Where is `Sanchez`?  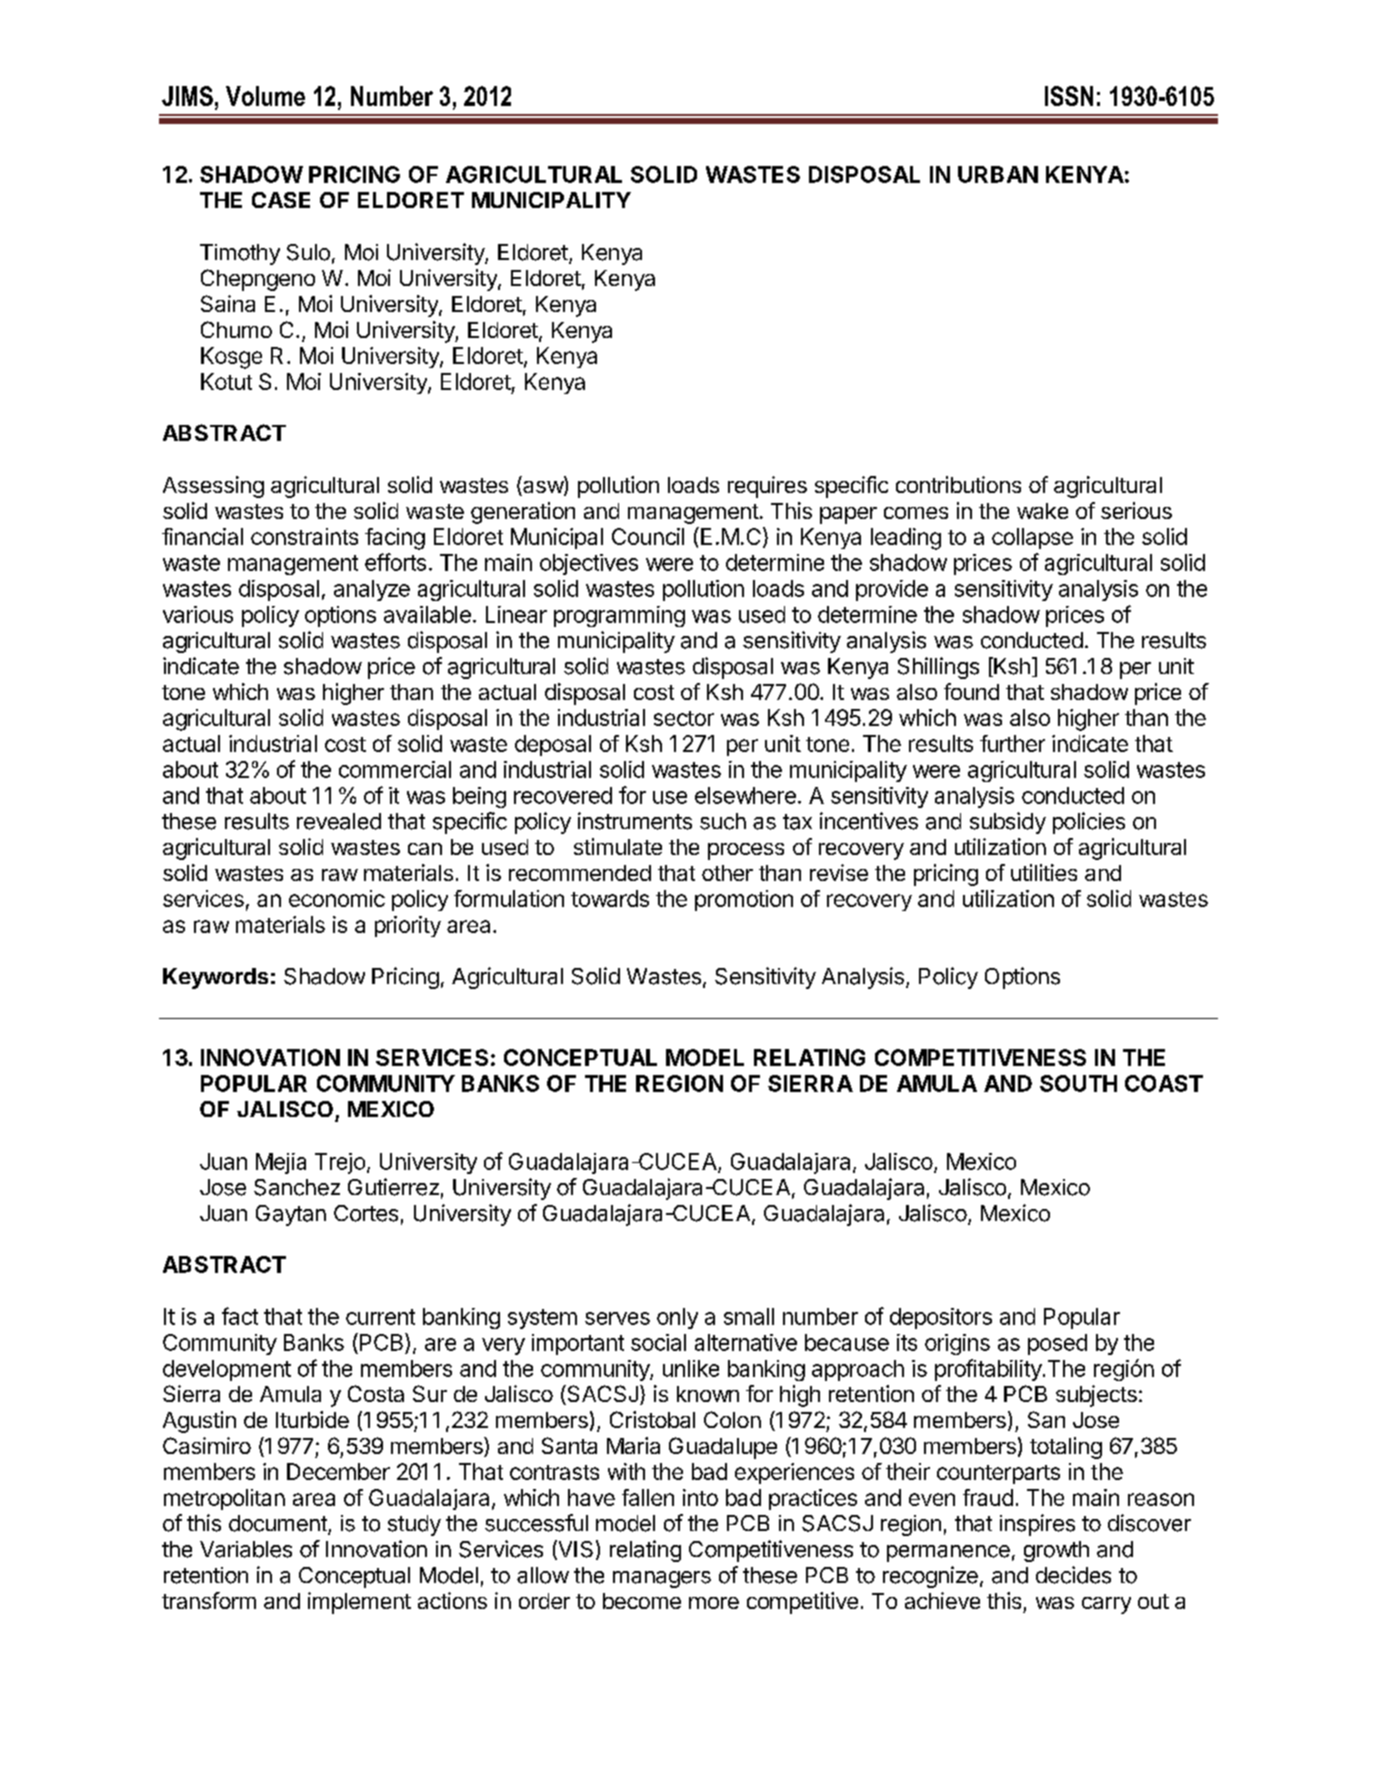
Sanchez is located at coordinates (297, 1187).
